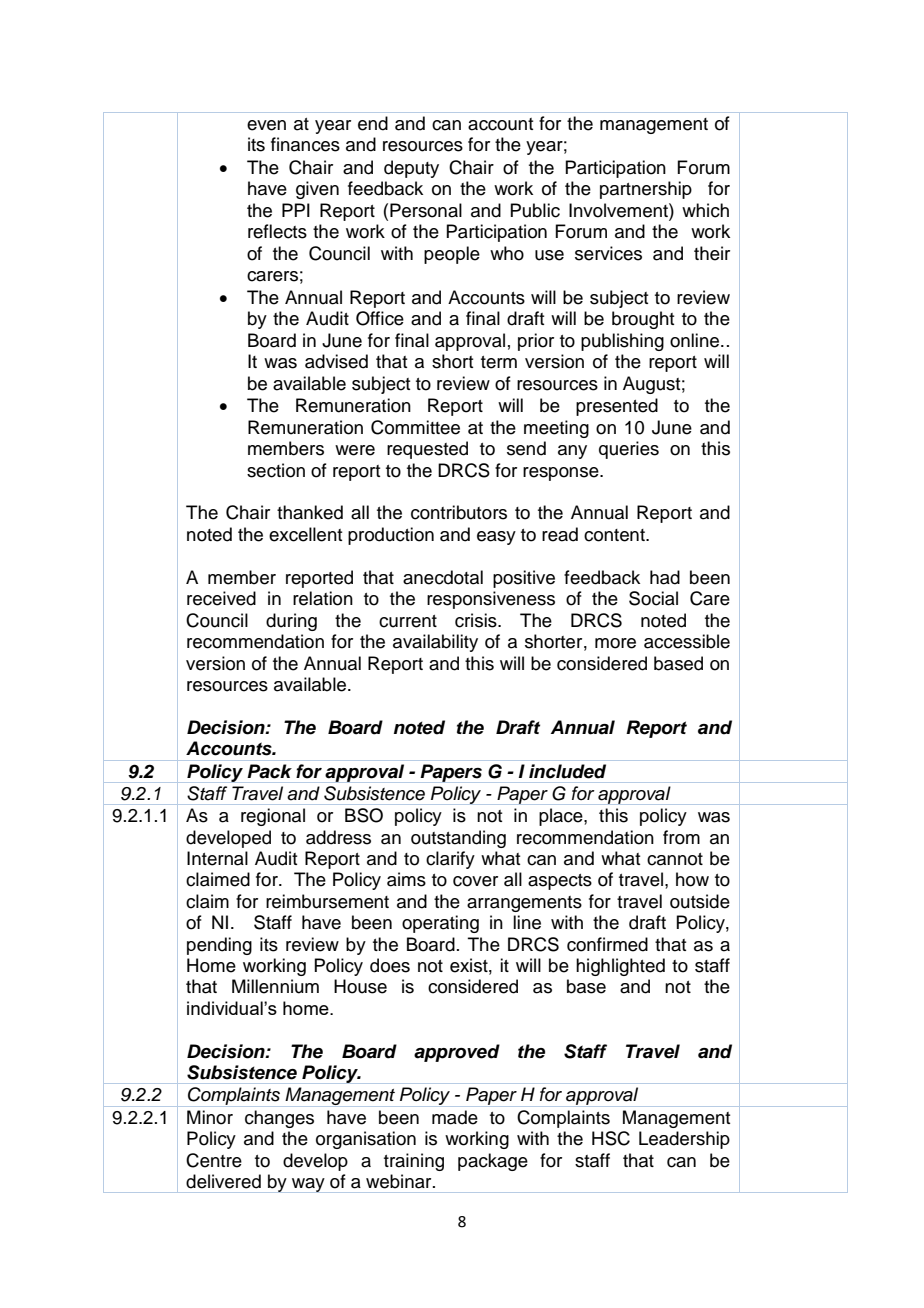  Describe the element at coordinates (308, 1185) in the image. I see `way` at that location.
